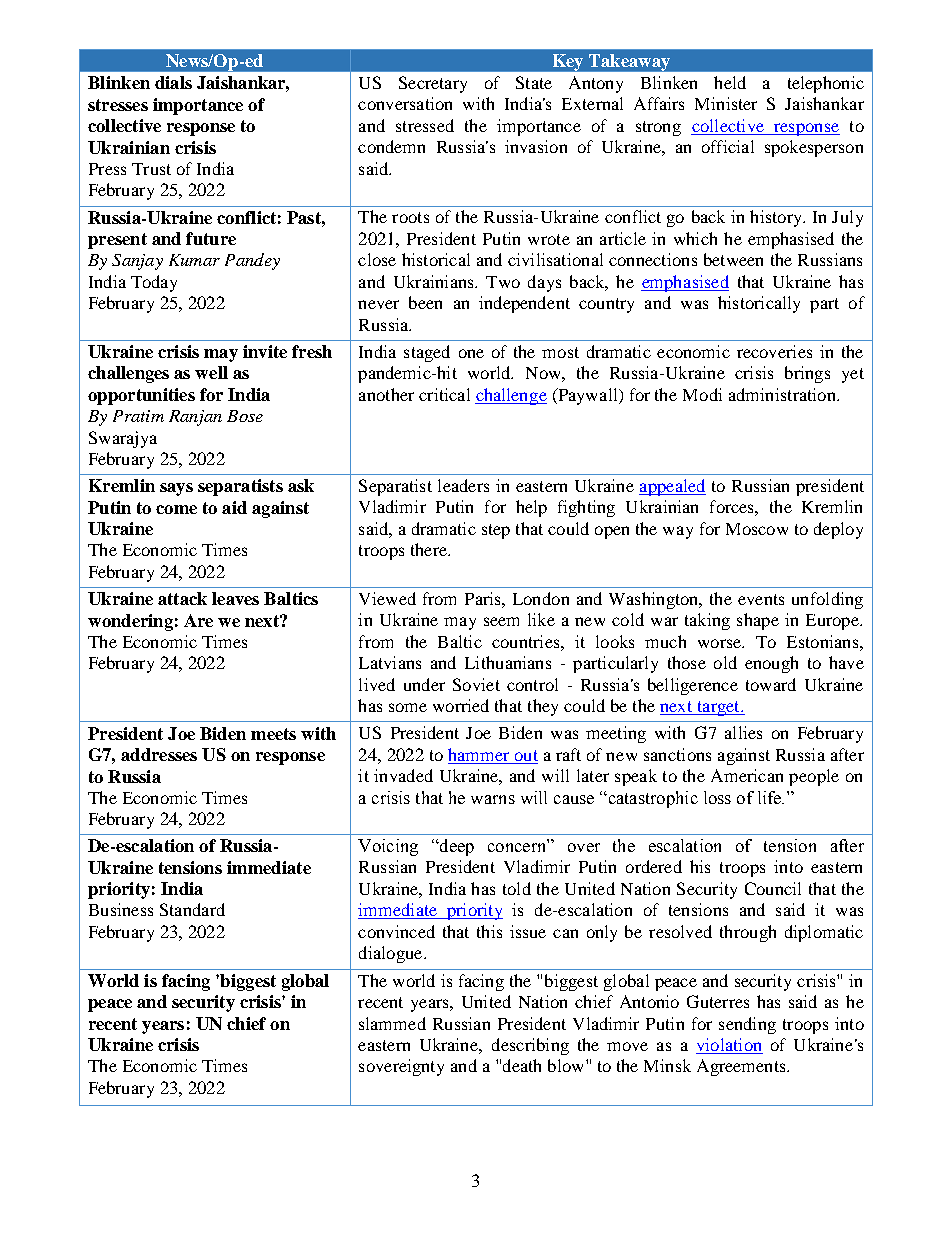 Image resolution: width=952 pixels, height=1233 pixels. What do you see at coordinates (192, 909) in the image?
I see `Standard` at bounding box center [192, 909].
